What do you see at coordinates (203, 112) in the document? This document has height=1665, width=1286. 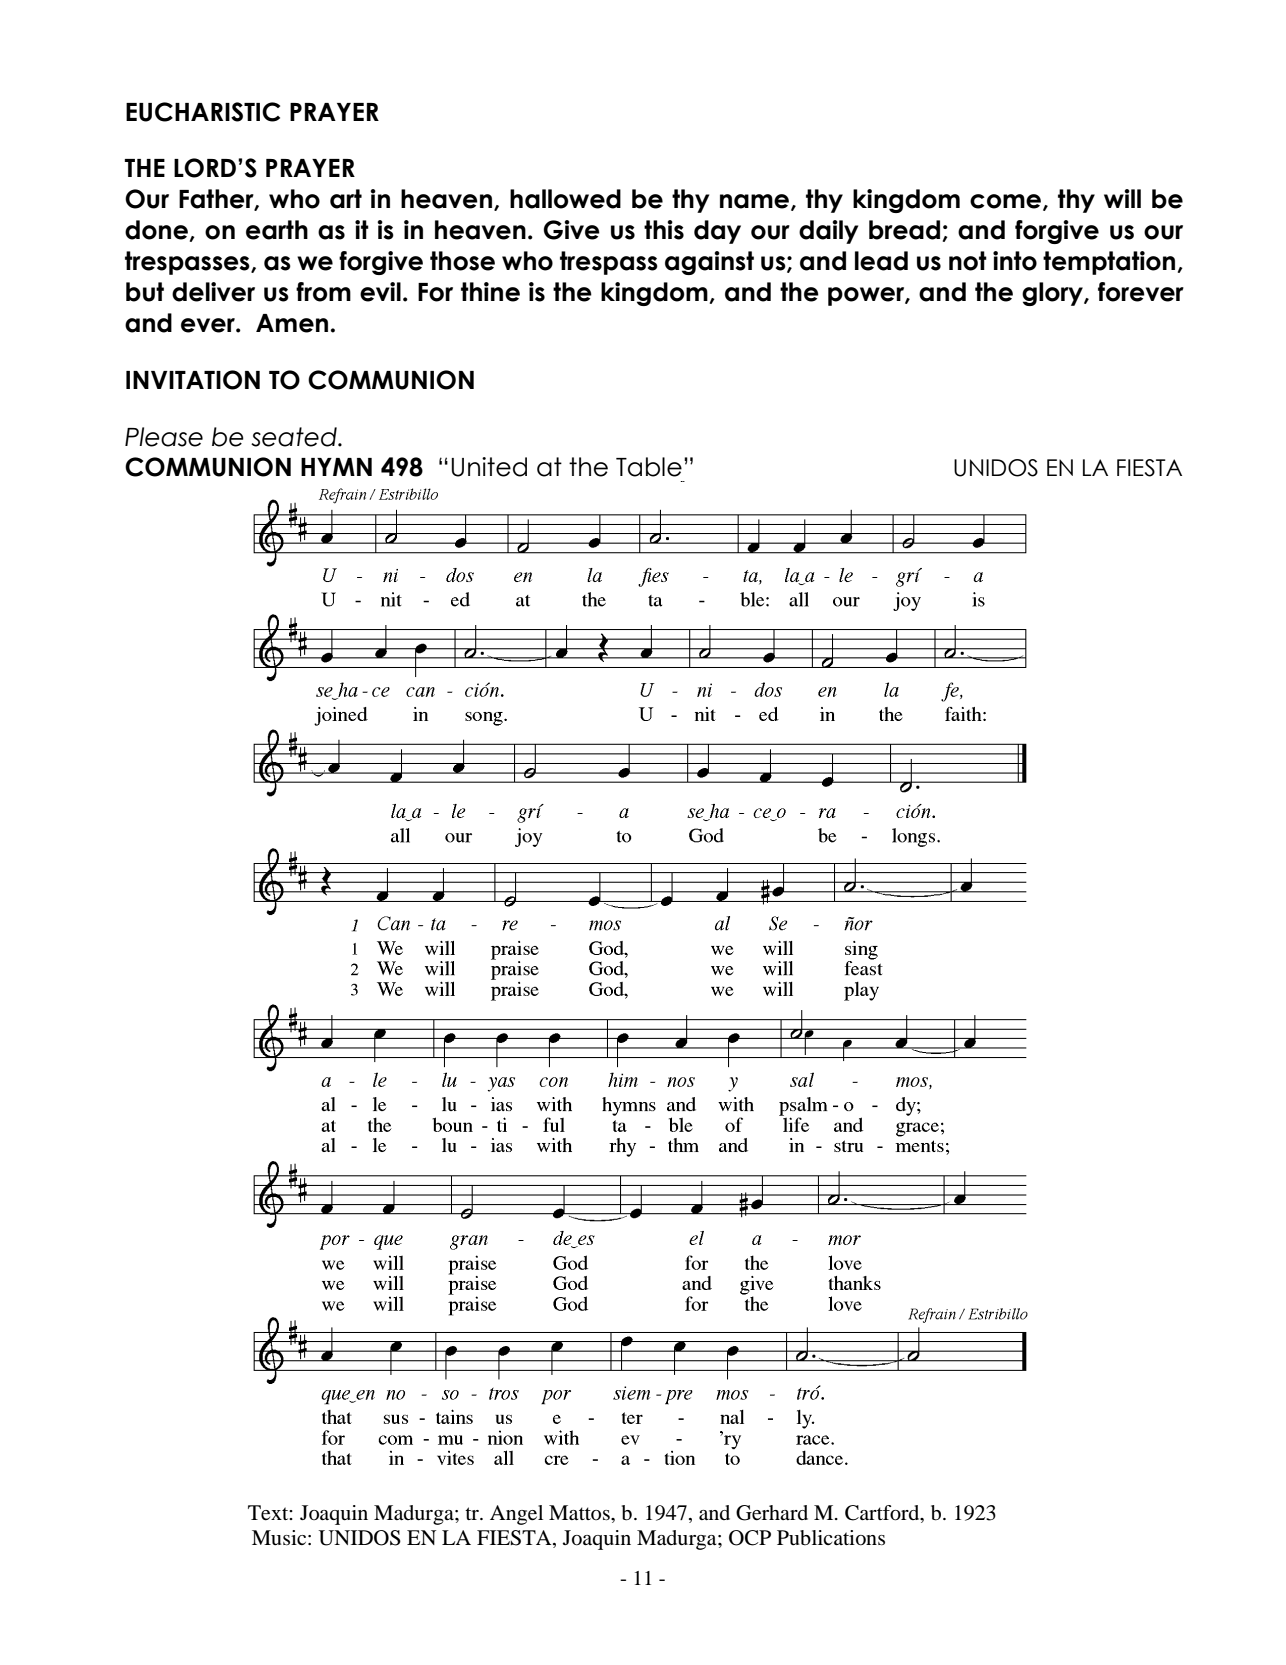 I see `EUCHARISTIC` at bounding box center [203, 112].
